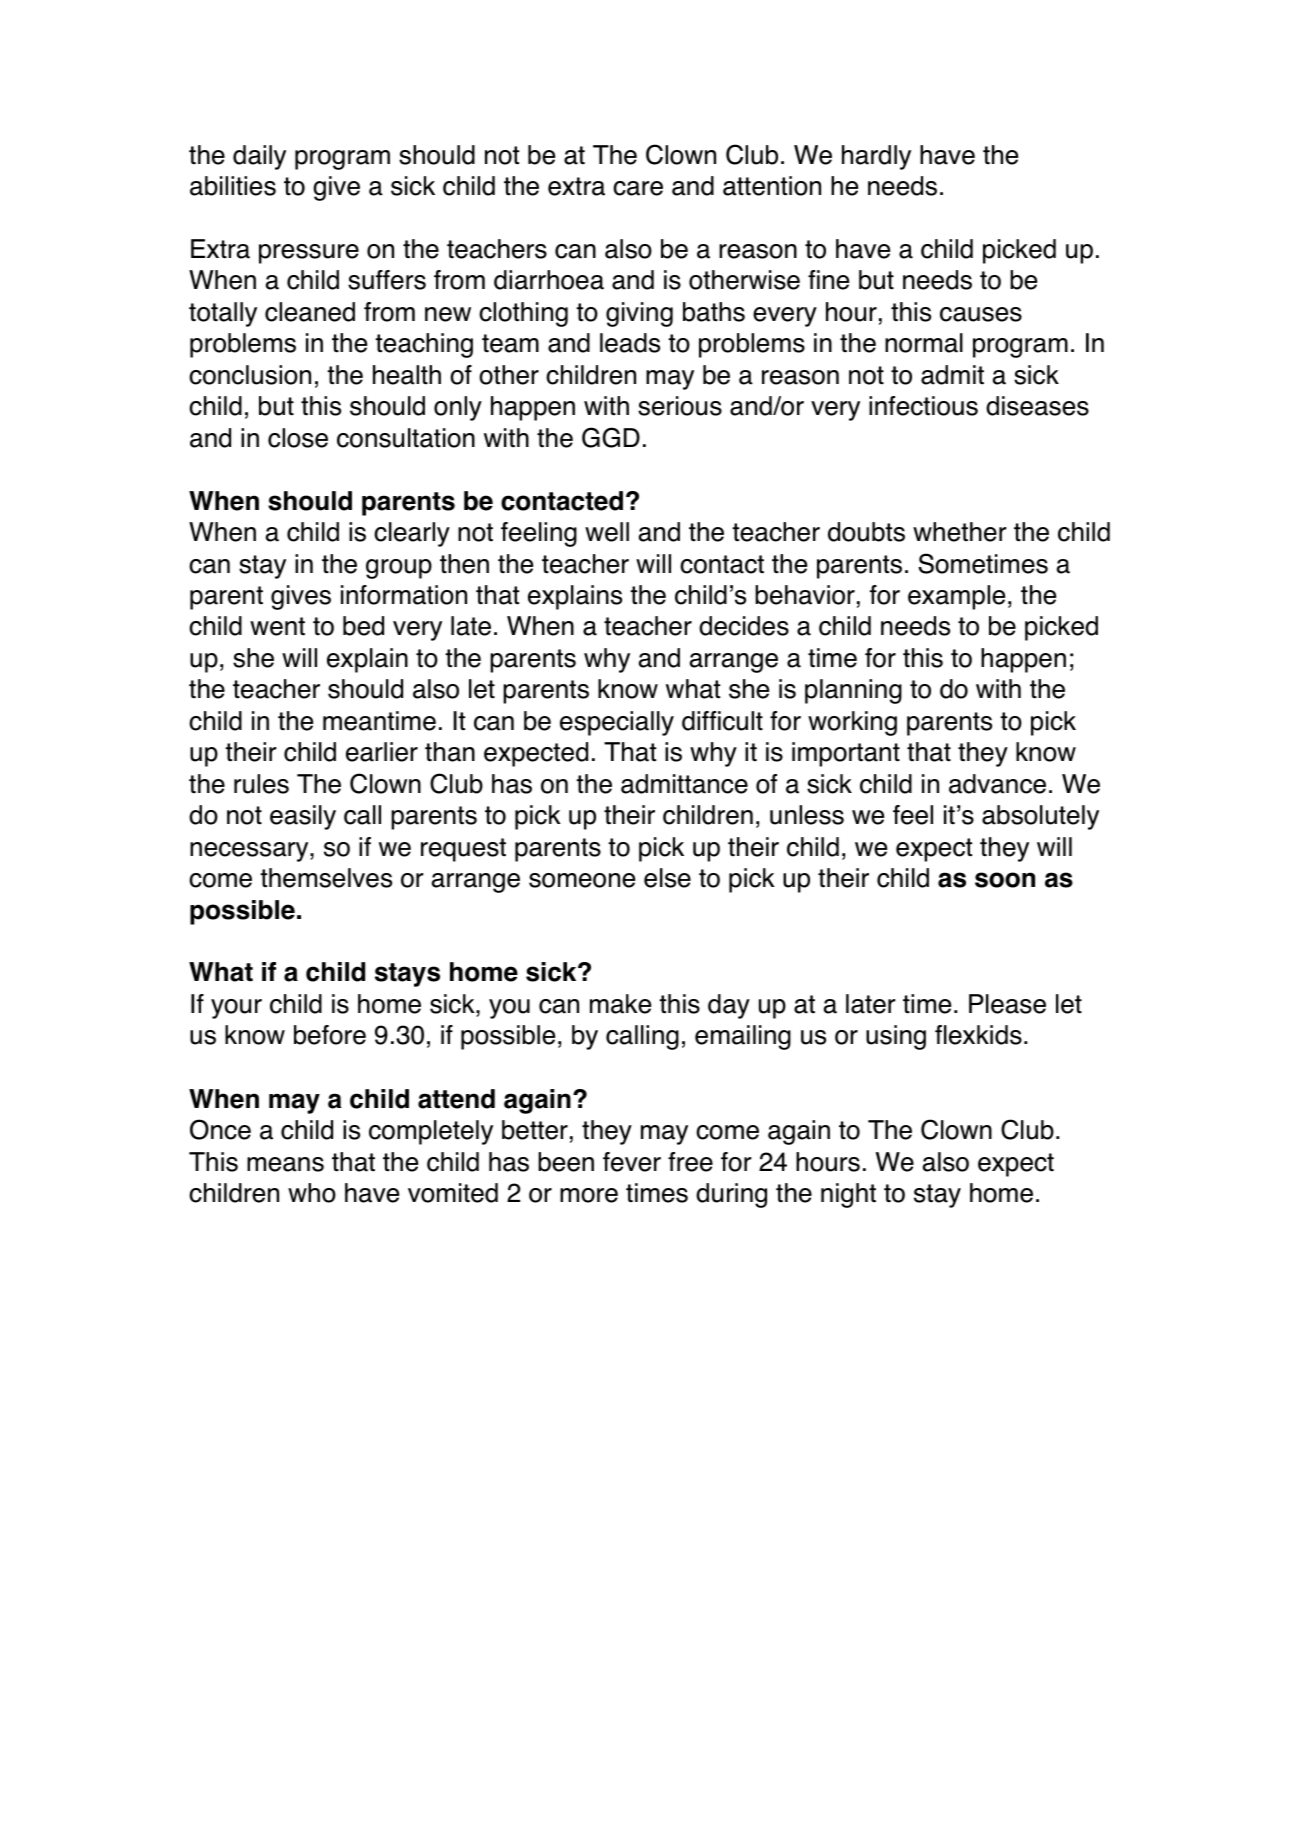 Image resolution: width=1300 pixels, height=1839 pixels. I want to click on GGD, so click(611, 437).
